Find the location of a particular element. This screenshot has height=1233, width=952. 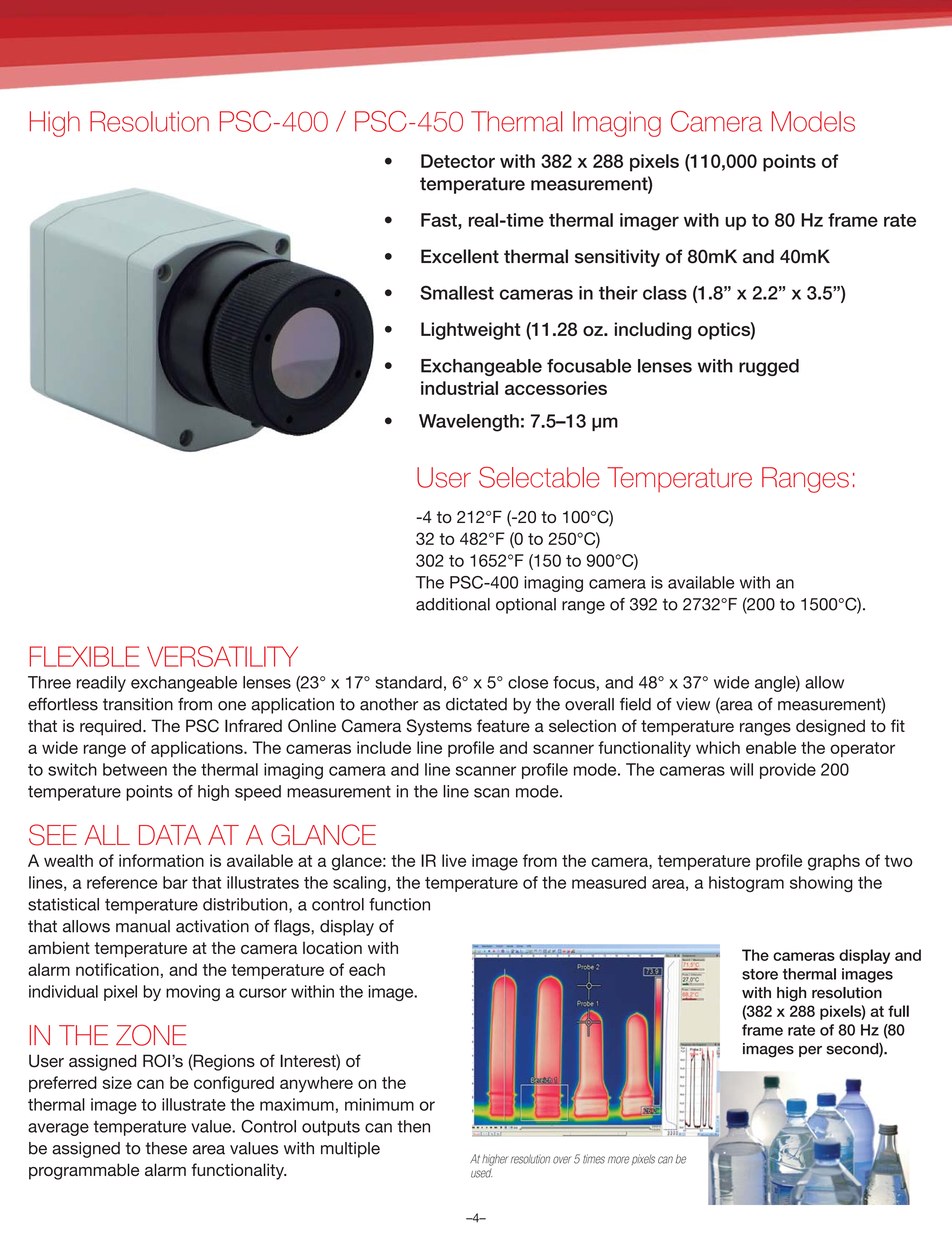

industrial is located at coordinates (459, 388).
